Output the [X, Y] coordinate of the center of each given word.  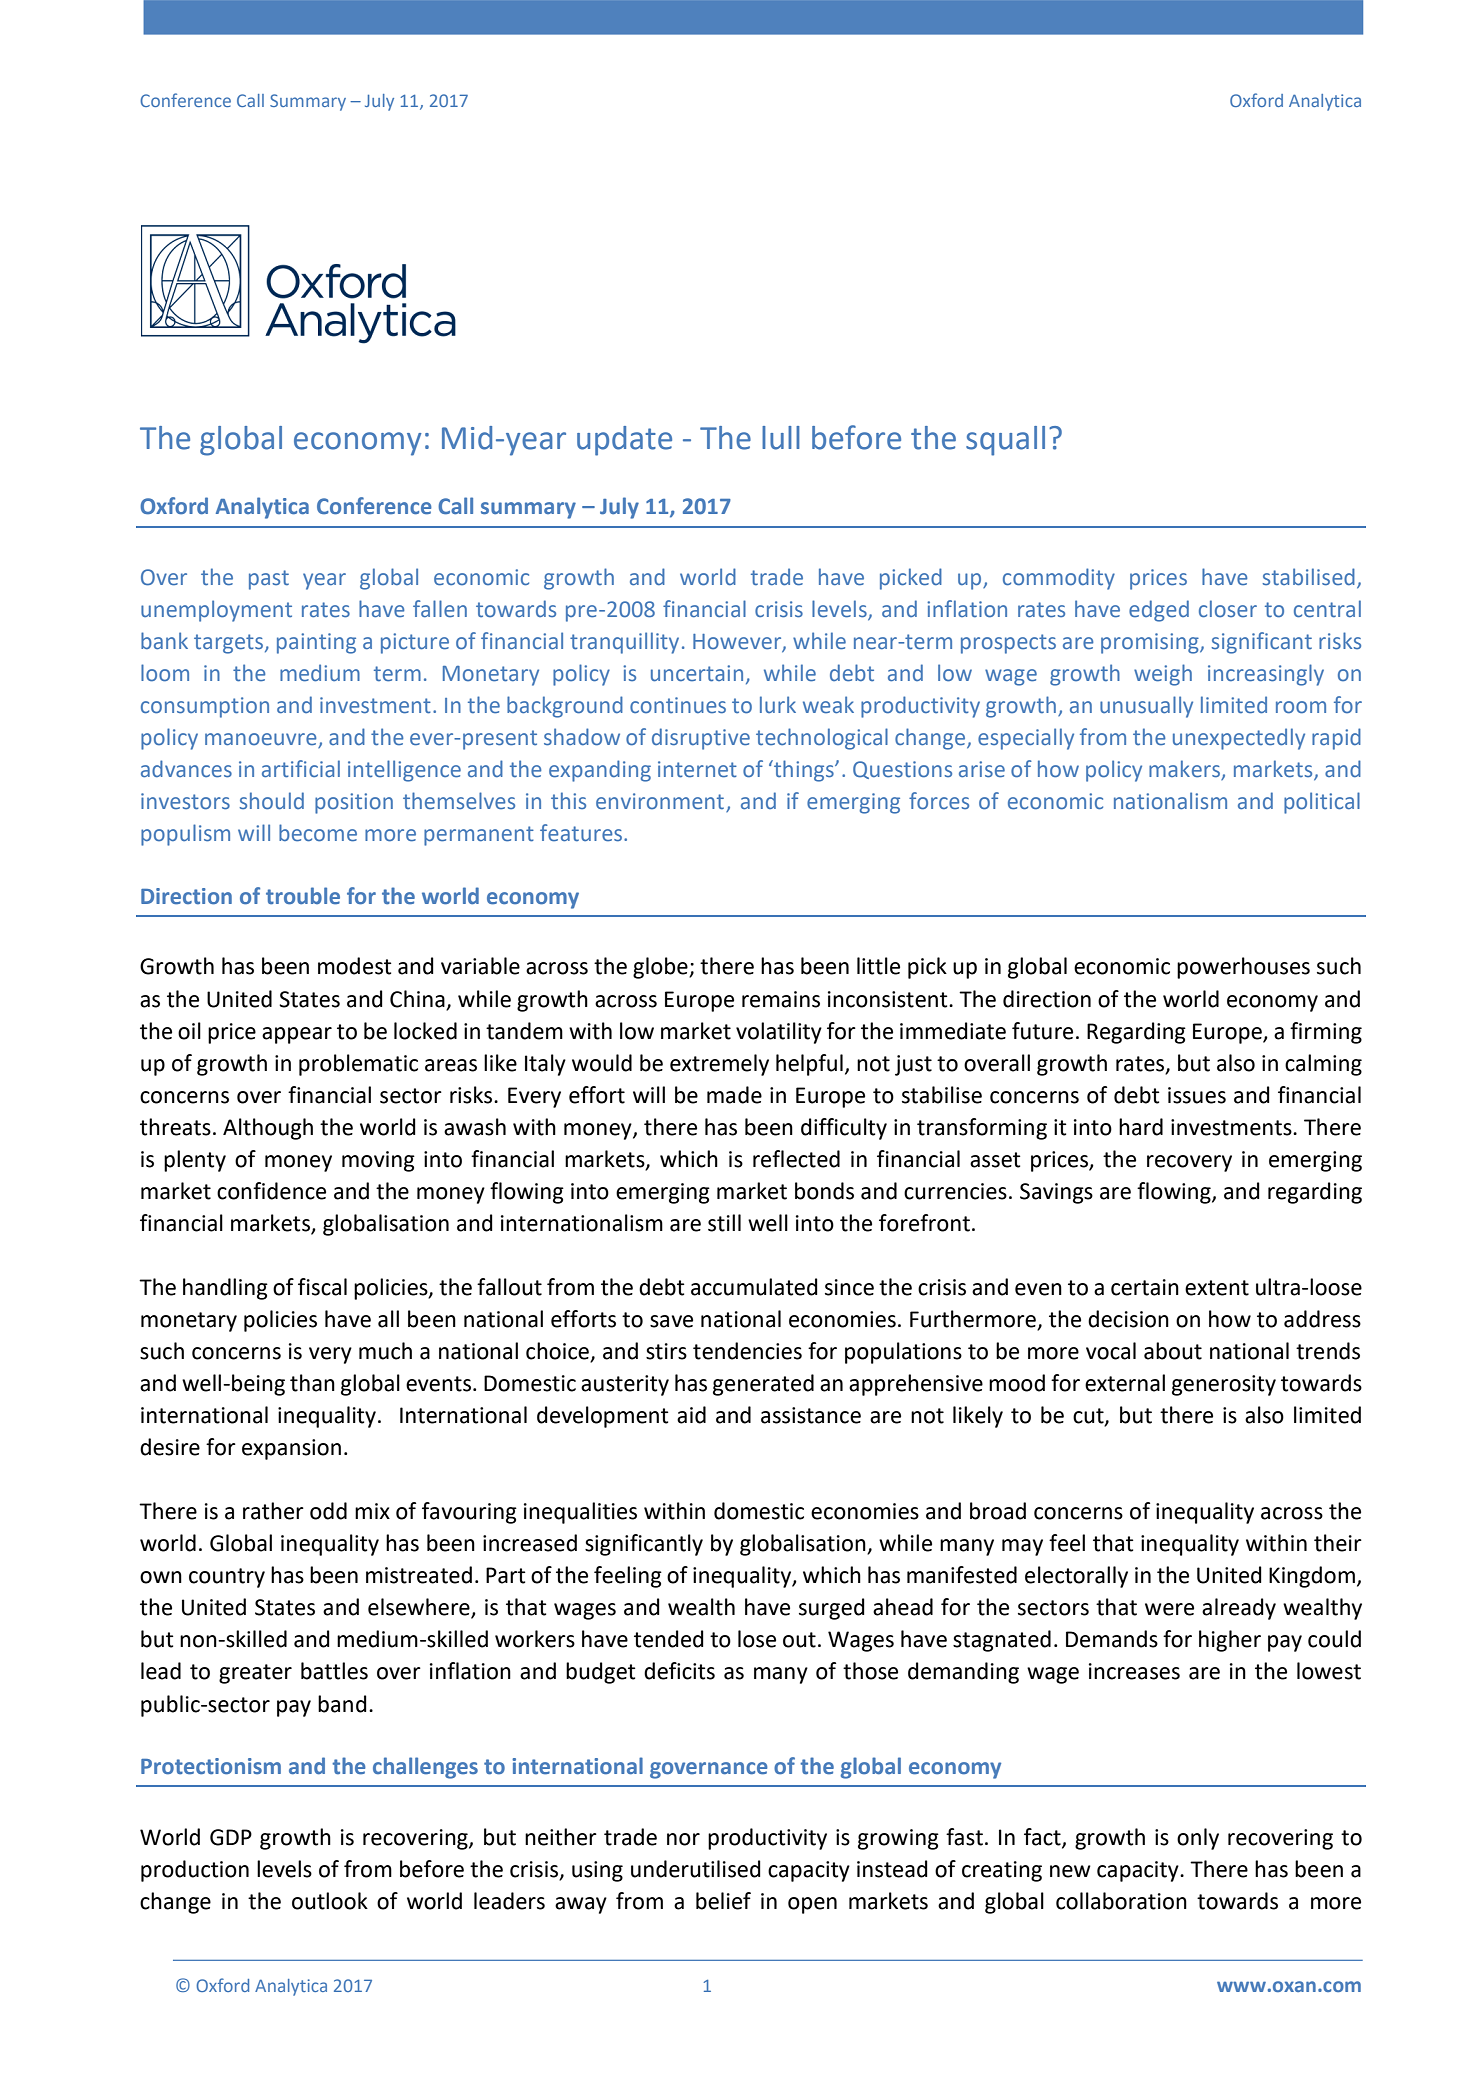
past [269, 580]
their [1338, 1543]
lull [781, 438]
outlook [330, 1901]
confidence [271, 1191]
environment [661, 802]
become [318, 833]
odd [328, 1511]
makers [1186, 770]
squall [1005, 441]
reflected [796, 1159]
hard [1141, 1127]
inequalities [580, 1513]
